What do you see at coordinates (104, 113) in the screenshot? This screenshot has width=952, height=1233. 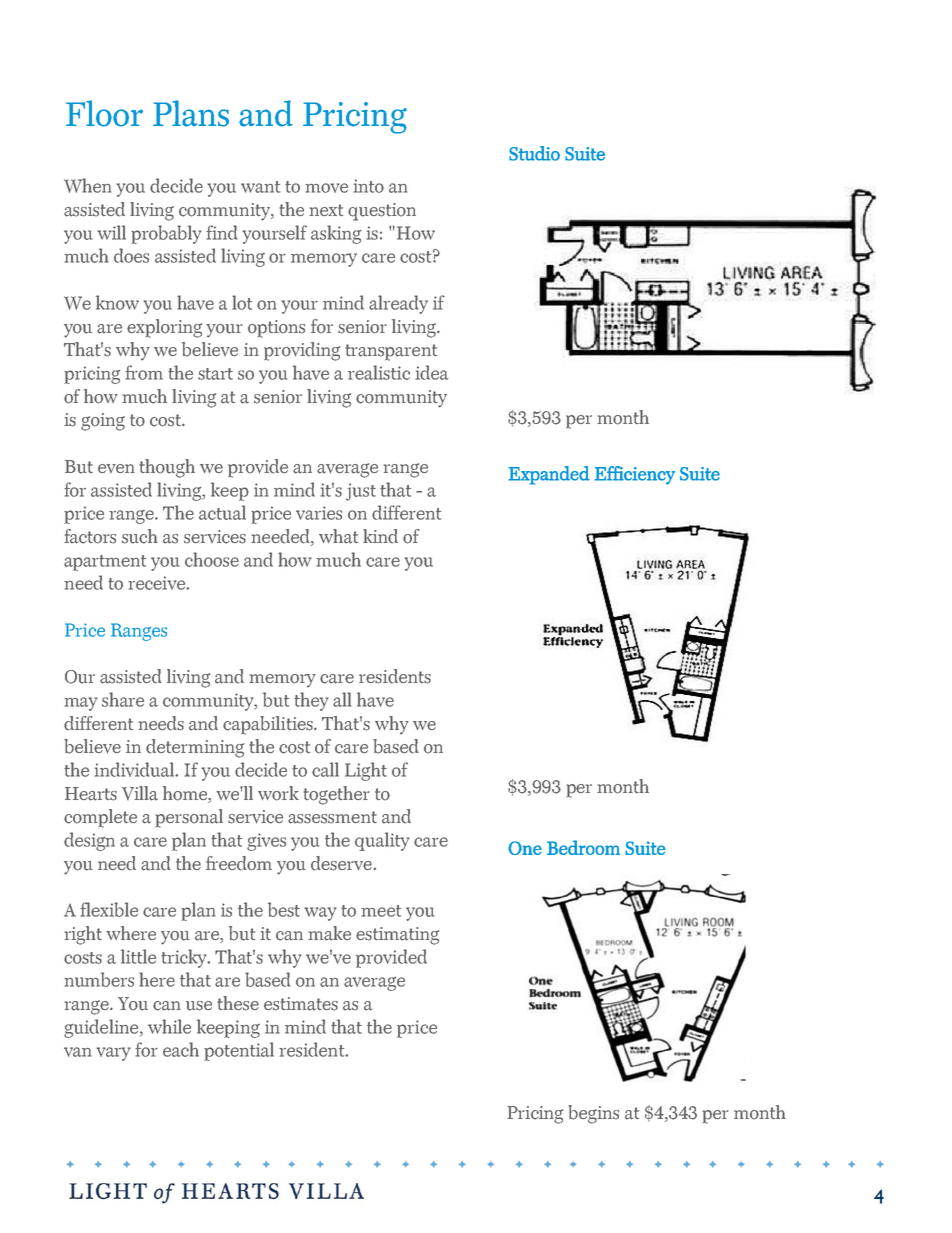 I see `Floor` at bounding box center [104, 113].
